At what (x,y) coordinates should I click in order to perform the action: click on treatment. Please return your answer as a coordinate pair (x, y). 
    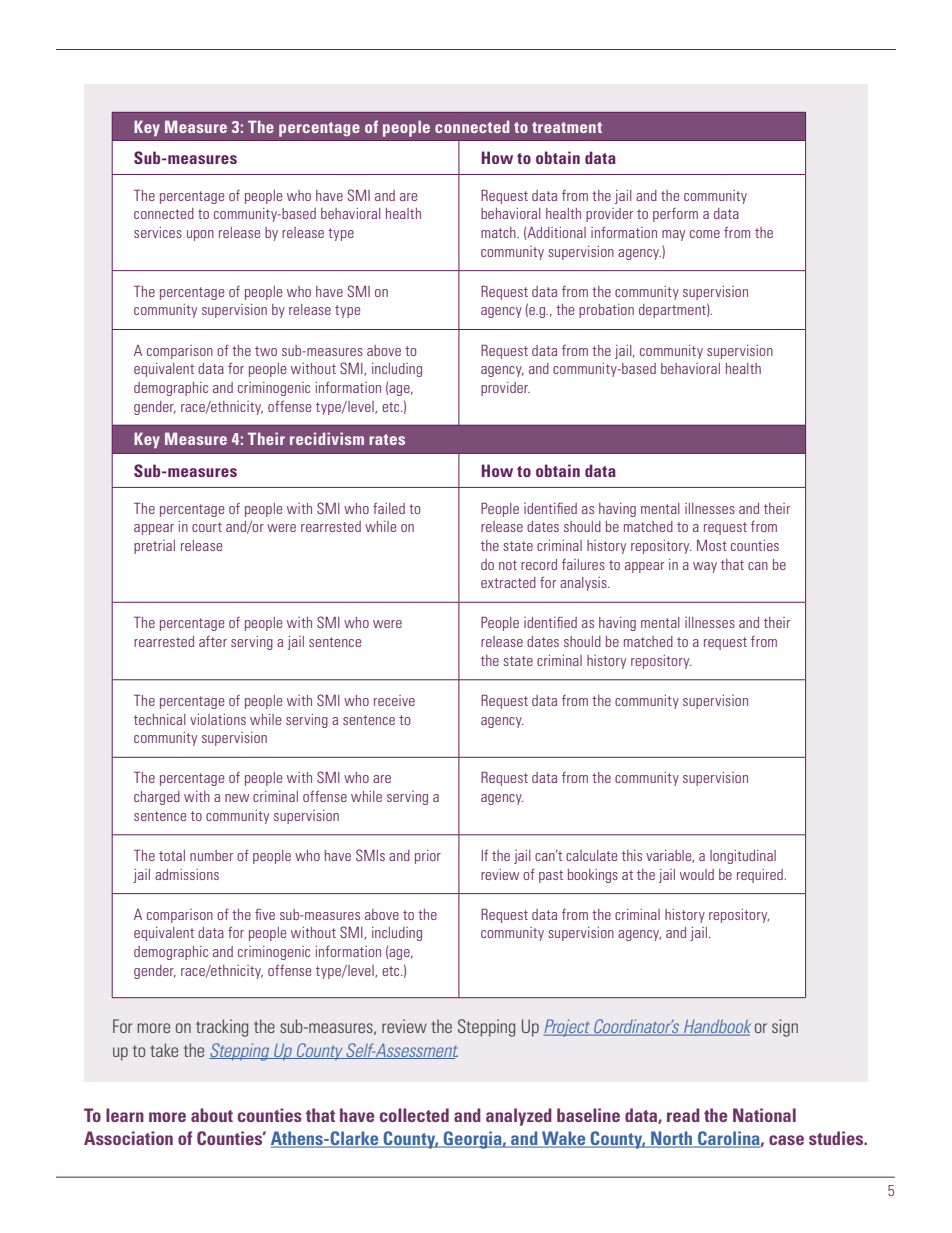
    Looking at the image, I should click on (567, 127).
